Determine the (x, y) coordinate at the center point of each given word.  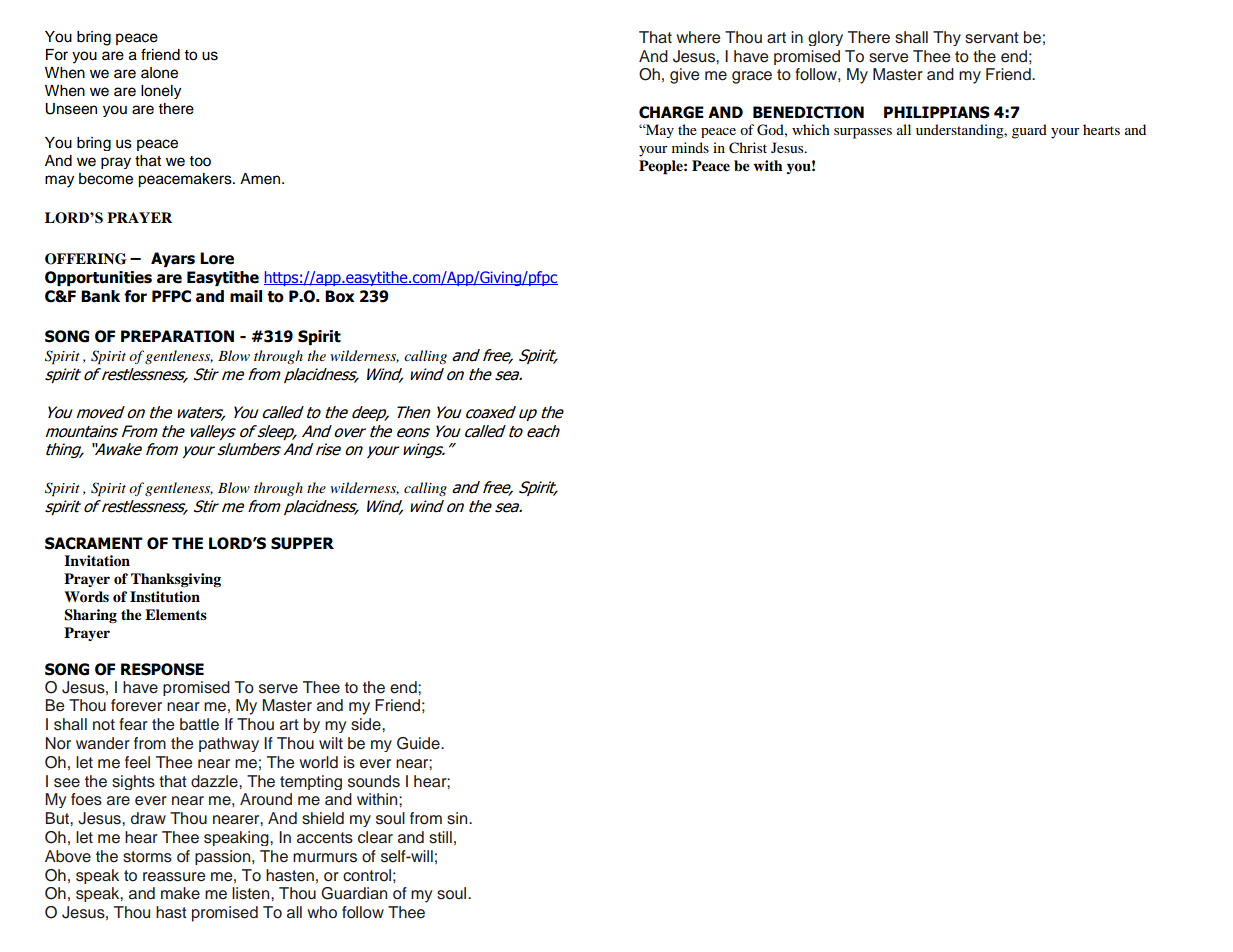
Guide (419, 743)
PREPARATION (177, 336)
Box (340, 296)
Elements (176, 615)
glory (825, 38)
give (684, 76)
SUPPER (302, 543)
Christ (748, 148)
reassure (174, 877)
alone (159, 73)
